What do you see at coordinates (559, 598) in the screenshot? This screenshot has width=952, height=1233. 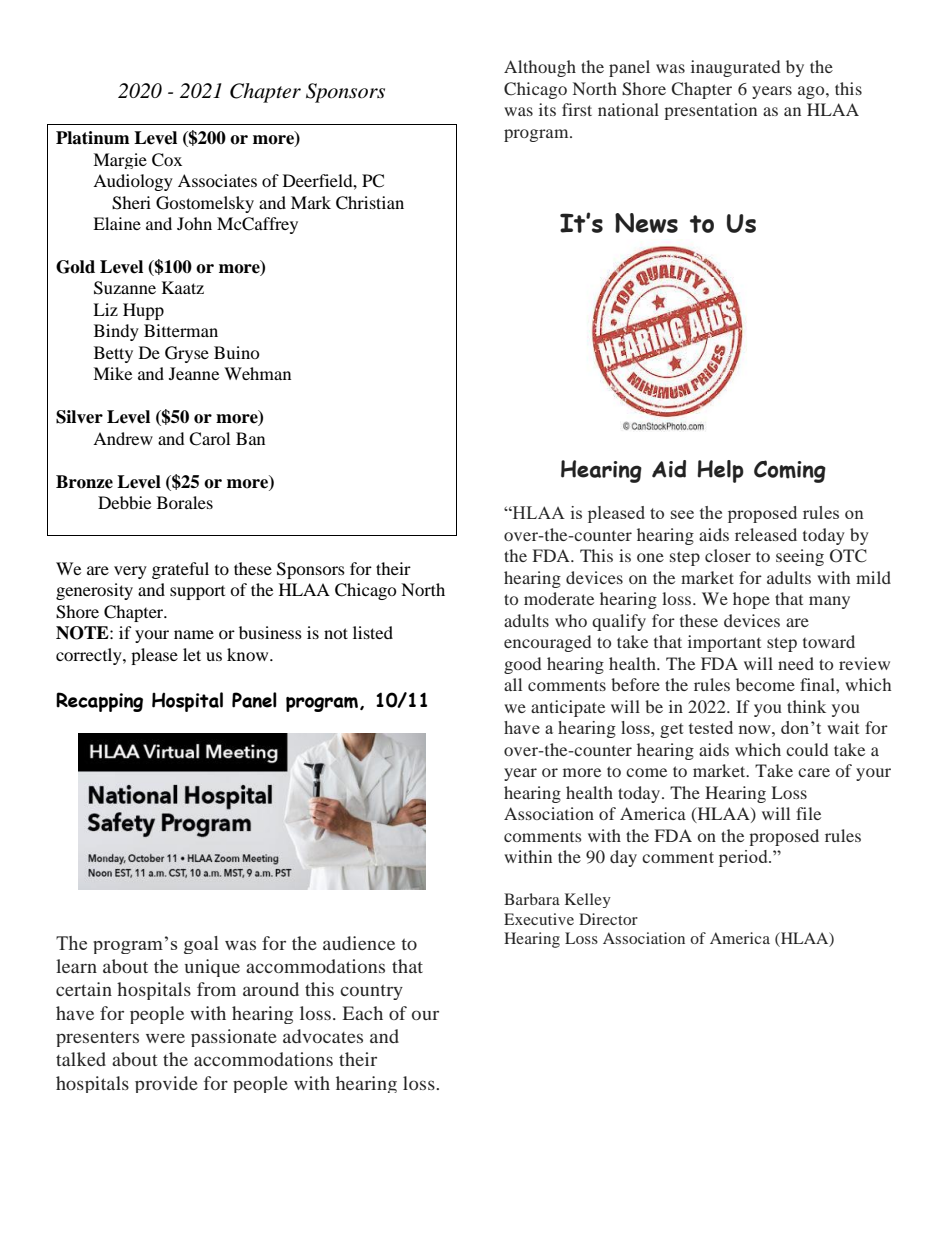 I see `moderate` at bounding box center [559, 598].
